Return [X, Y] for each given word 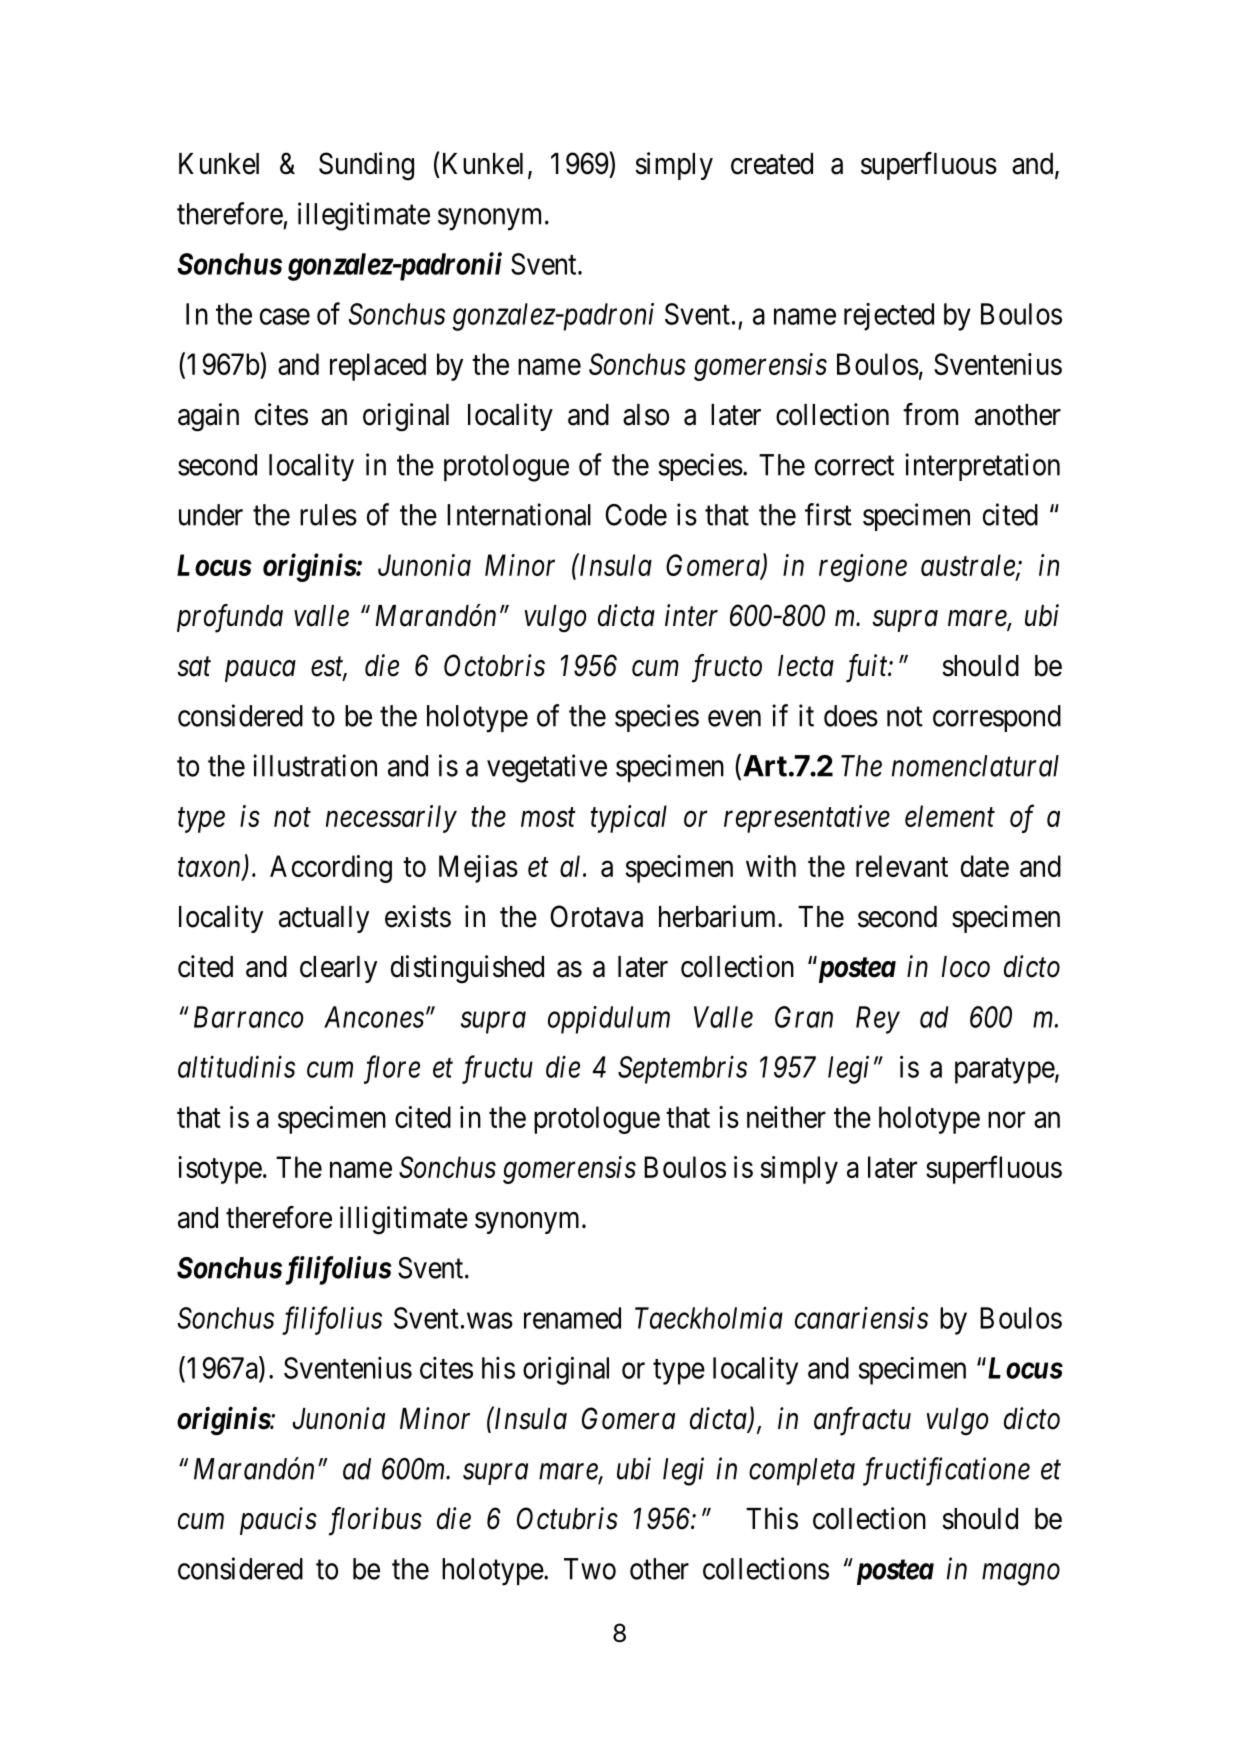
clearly [338, 969]
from [930, 414]
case [285, 317]
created [772, 164]
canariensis [861, 1318]
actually [324, 919]
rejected [889, 317]
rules [328, 515]
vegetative [547, 768]
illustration [315, 765]
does [851, 716]
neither [786, 1117]
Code [636, 515]
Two [590, 1569]
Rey [878, 1020]
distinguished [467, 969]
